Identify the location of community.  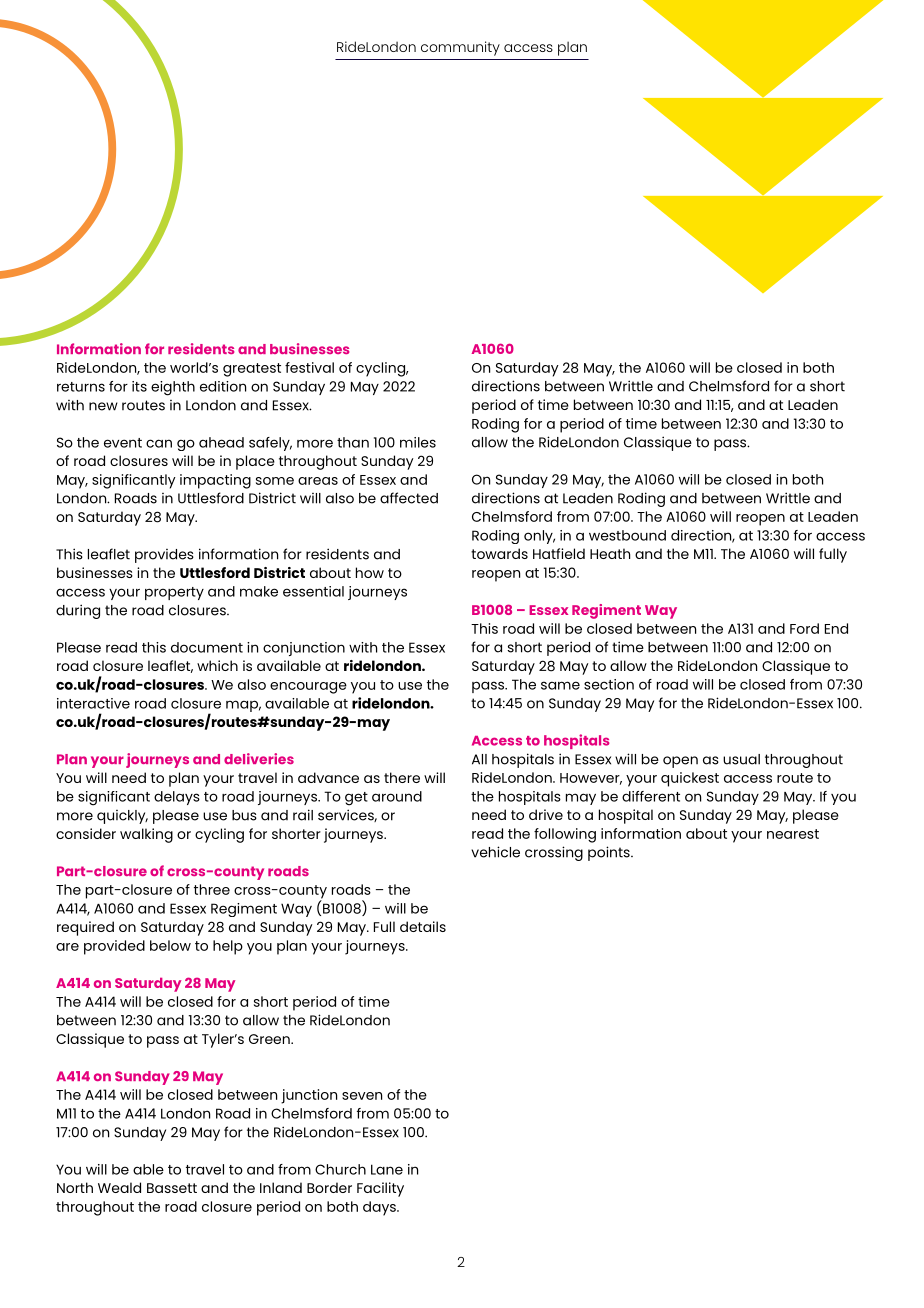
(460, 48).
